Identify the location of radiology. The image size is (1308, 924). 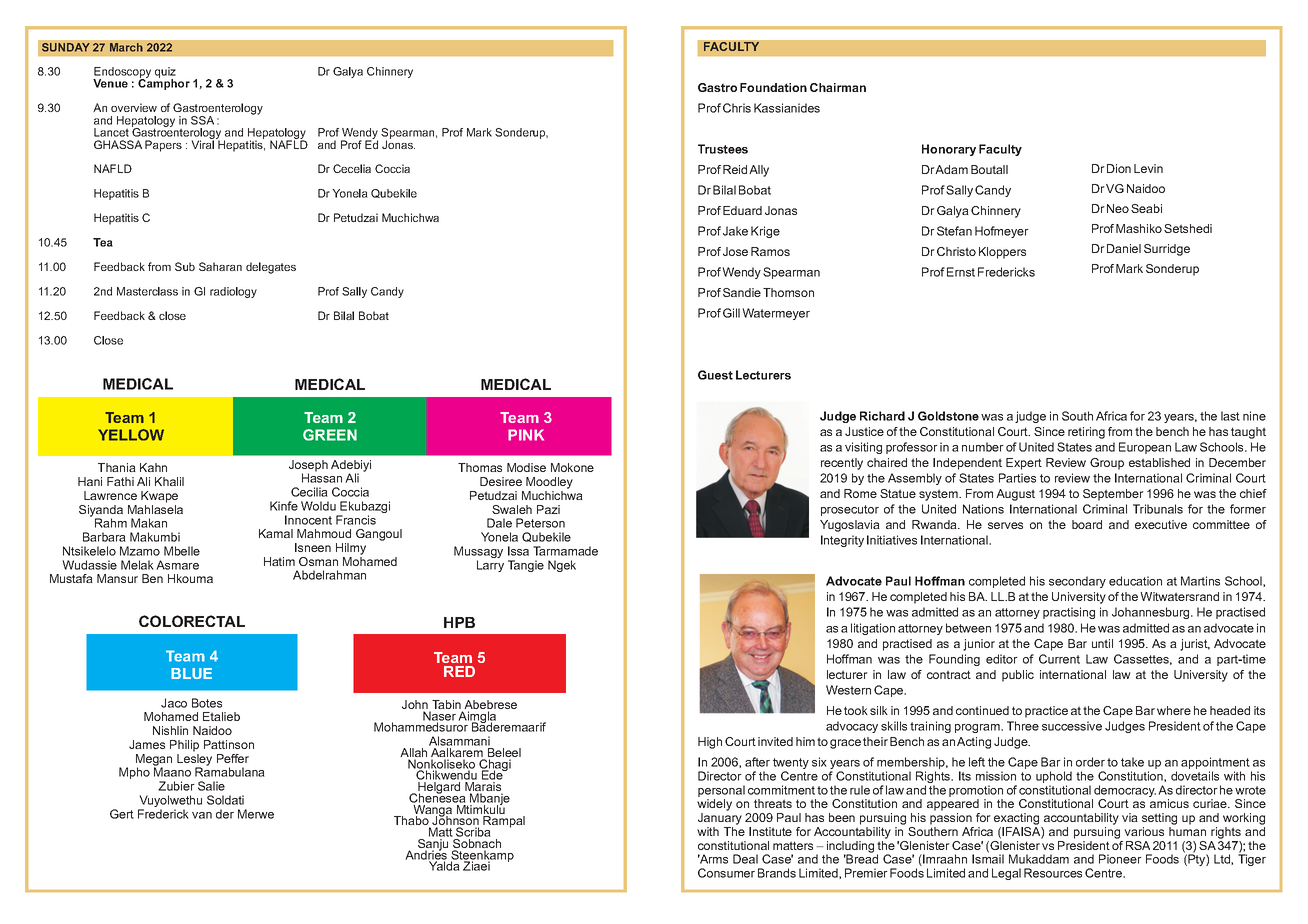
(233, 292).
